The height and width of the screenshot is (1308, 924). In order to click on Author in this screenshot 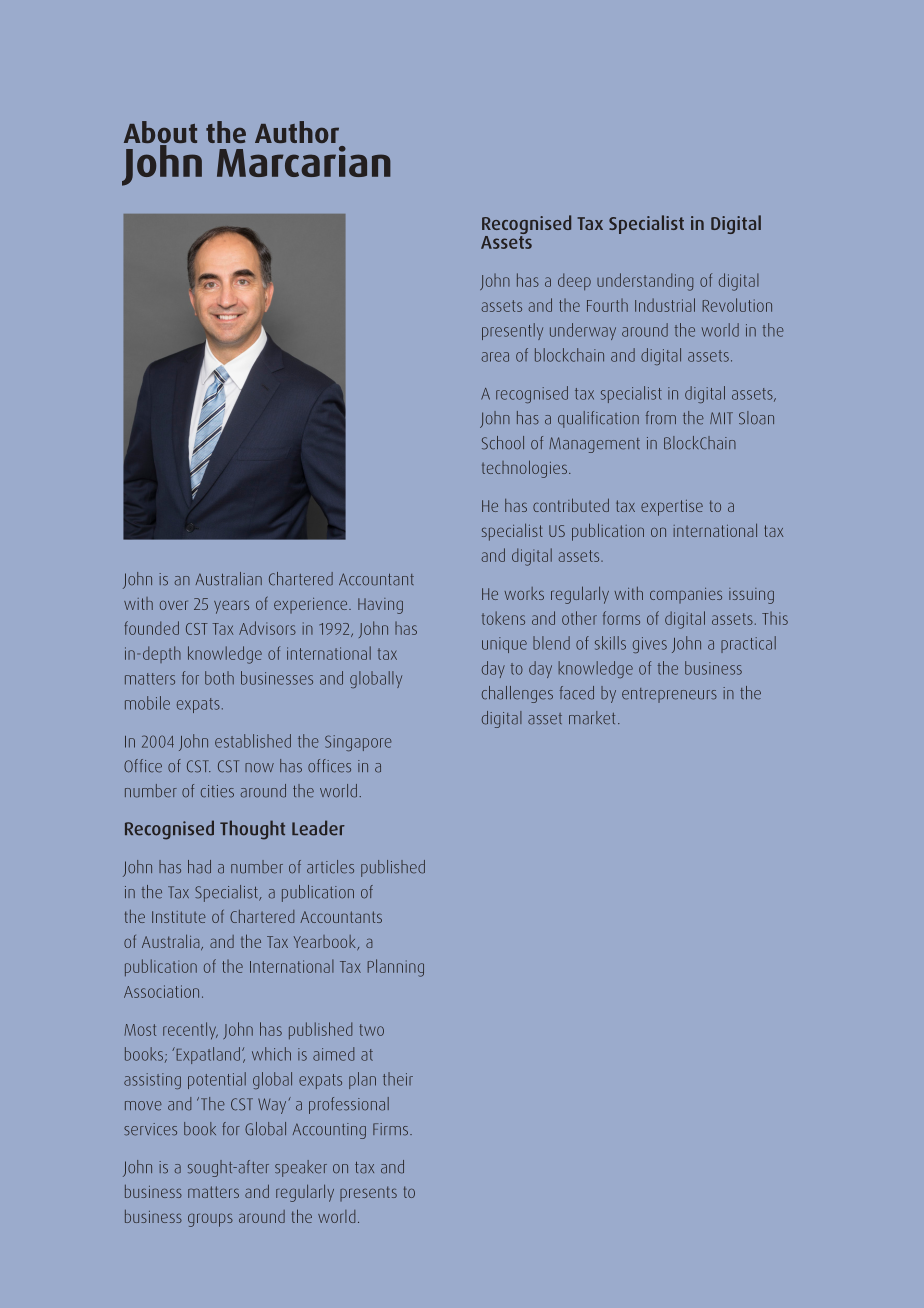, I will do `click(297, 132)`.
